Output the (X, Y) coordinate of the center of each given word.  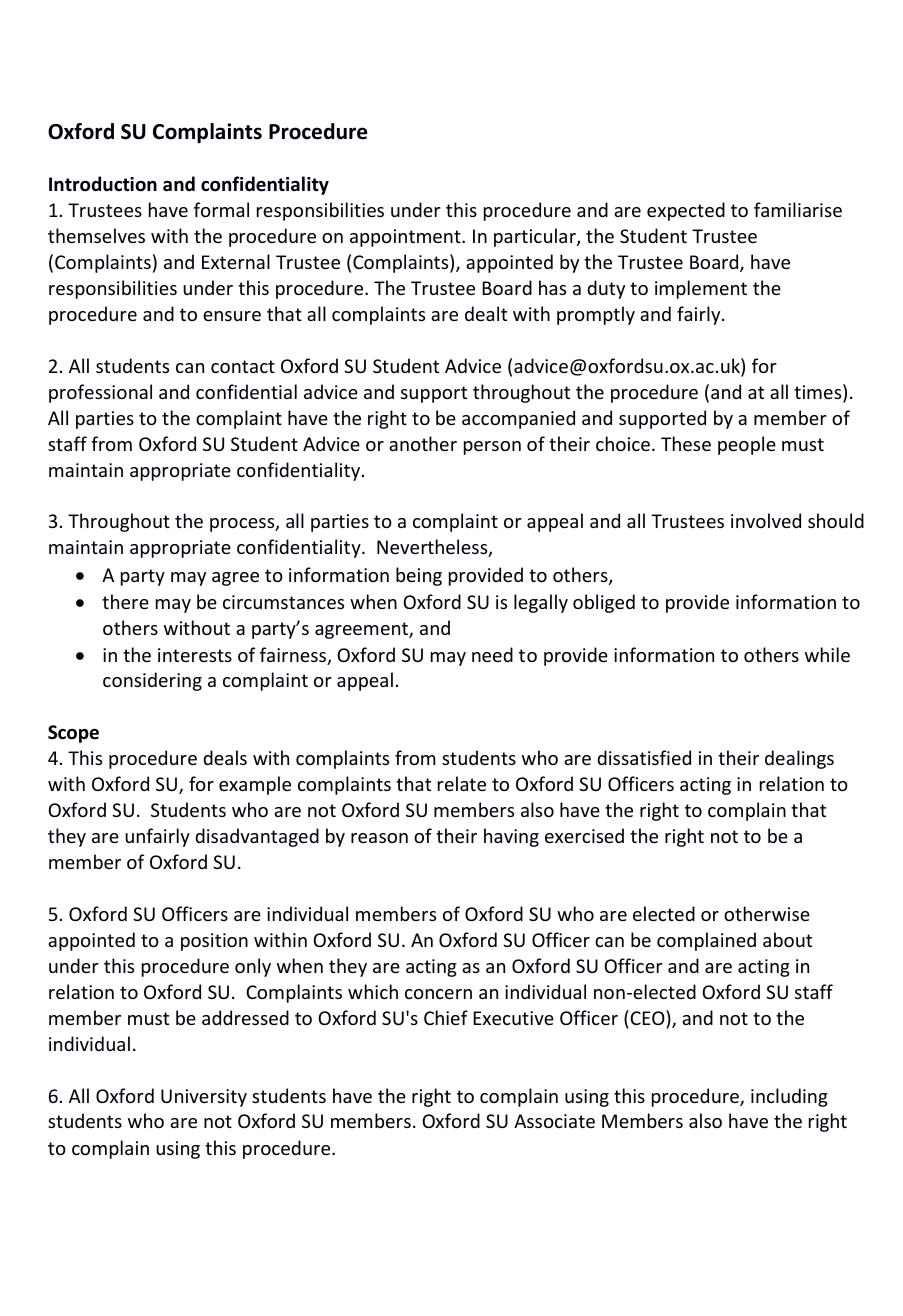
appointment (406, 238)
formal (221, 209)
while (827, 654)
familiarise (798, 209)
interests (195, 655)
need (492, 654)
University (204, 1098)
